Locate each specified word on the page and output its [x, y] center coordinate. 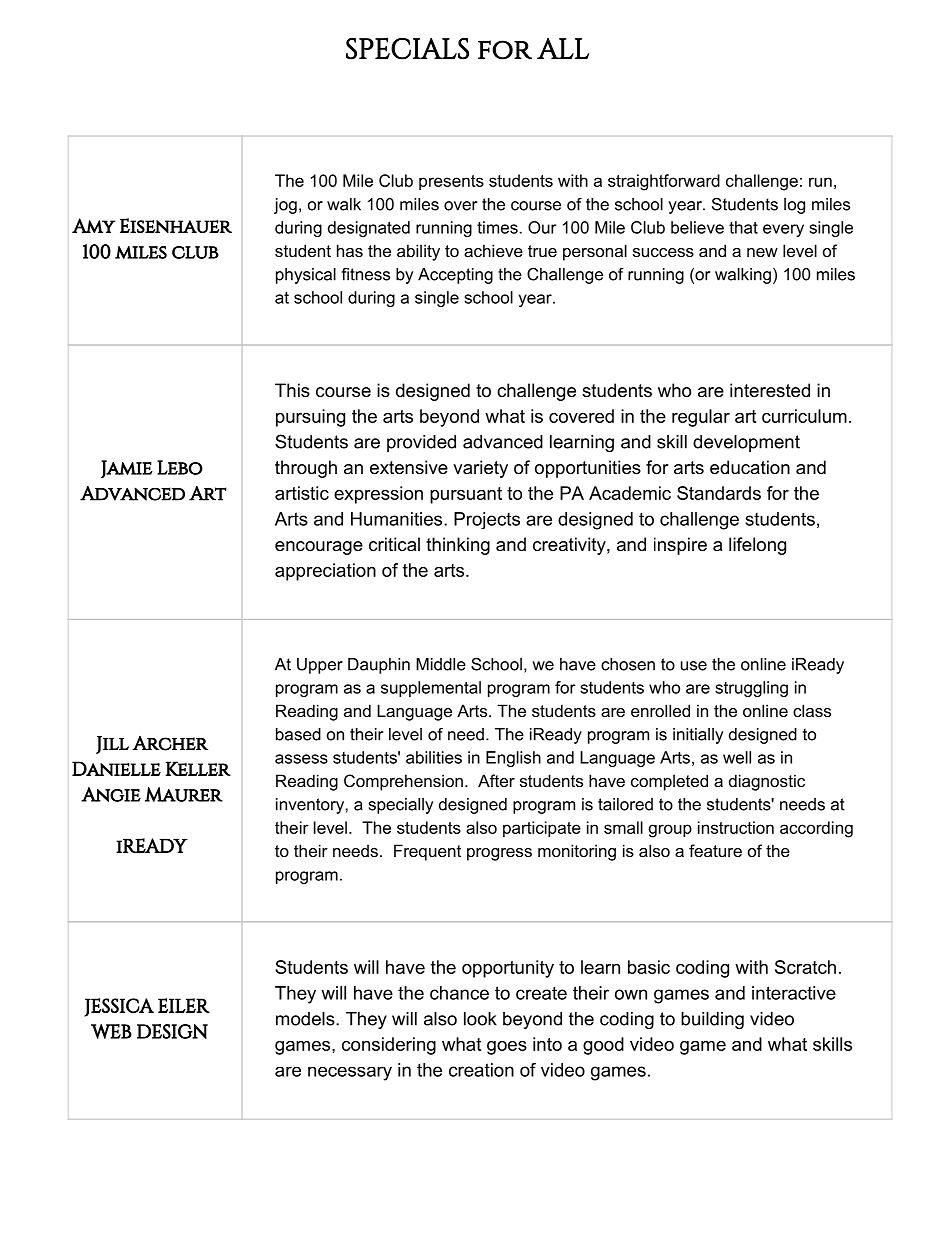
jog [285, 206]
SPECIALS [407, 48]
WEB [111, 1031]
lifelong [757, 546]
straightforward [664, 182]
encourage [319, 548]
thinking [458, 546]
